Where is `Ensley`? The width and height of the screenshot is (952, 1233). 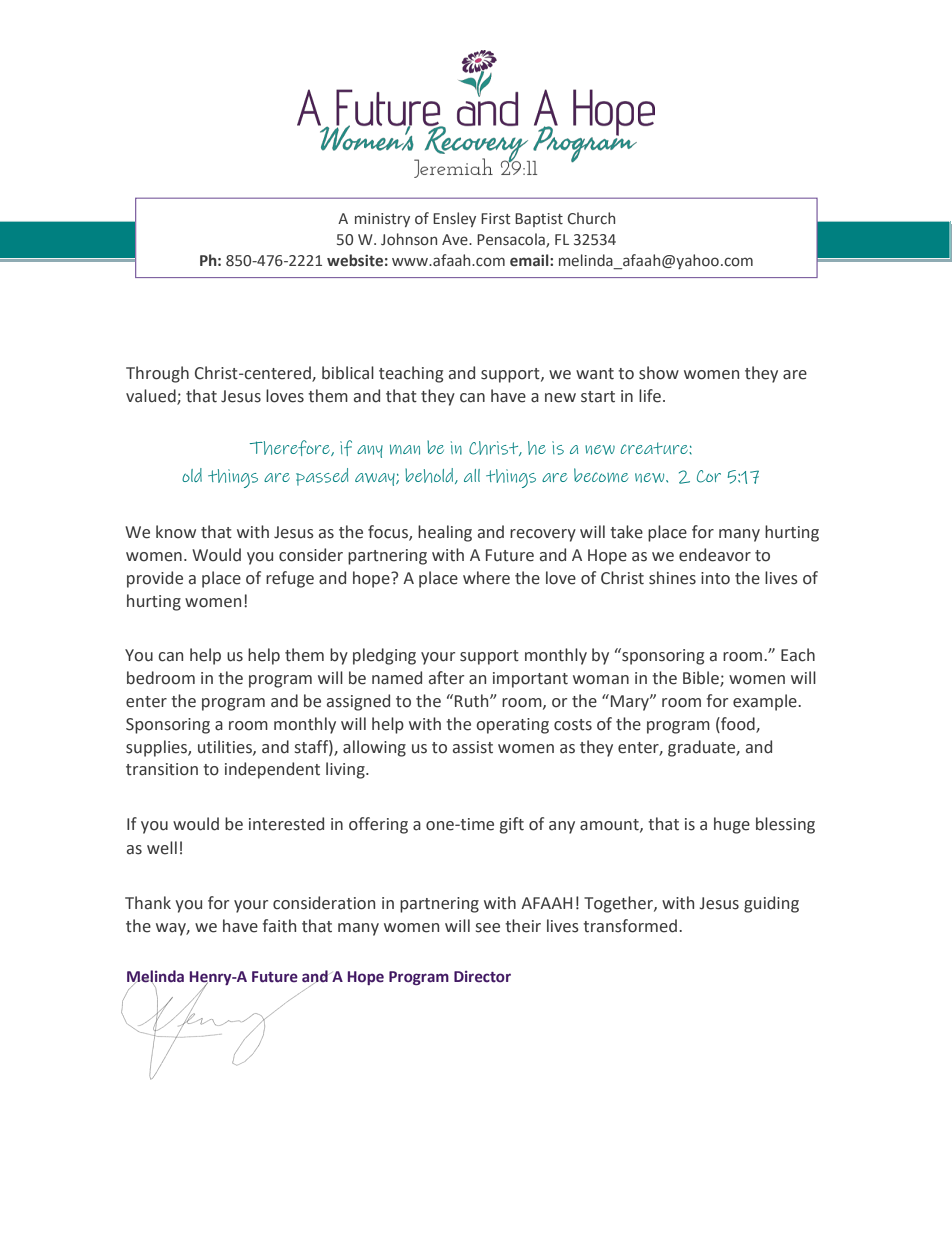 Ensley is located at coordinates (454, 219).
